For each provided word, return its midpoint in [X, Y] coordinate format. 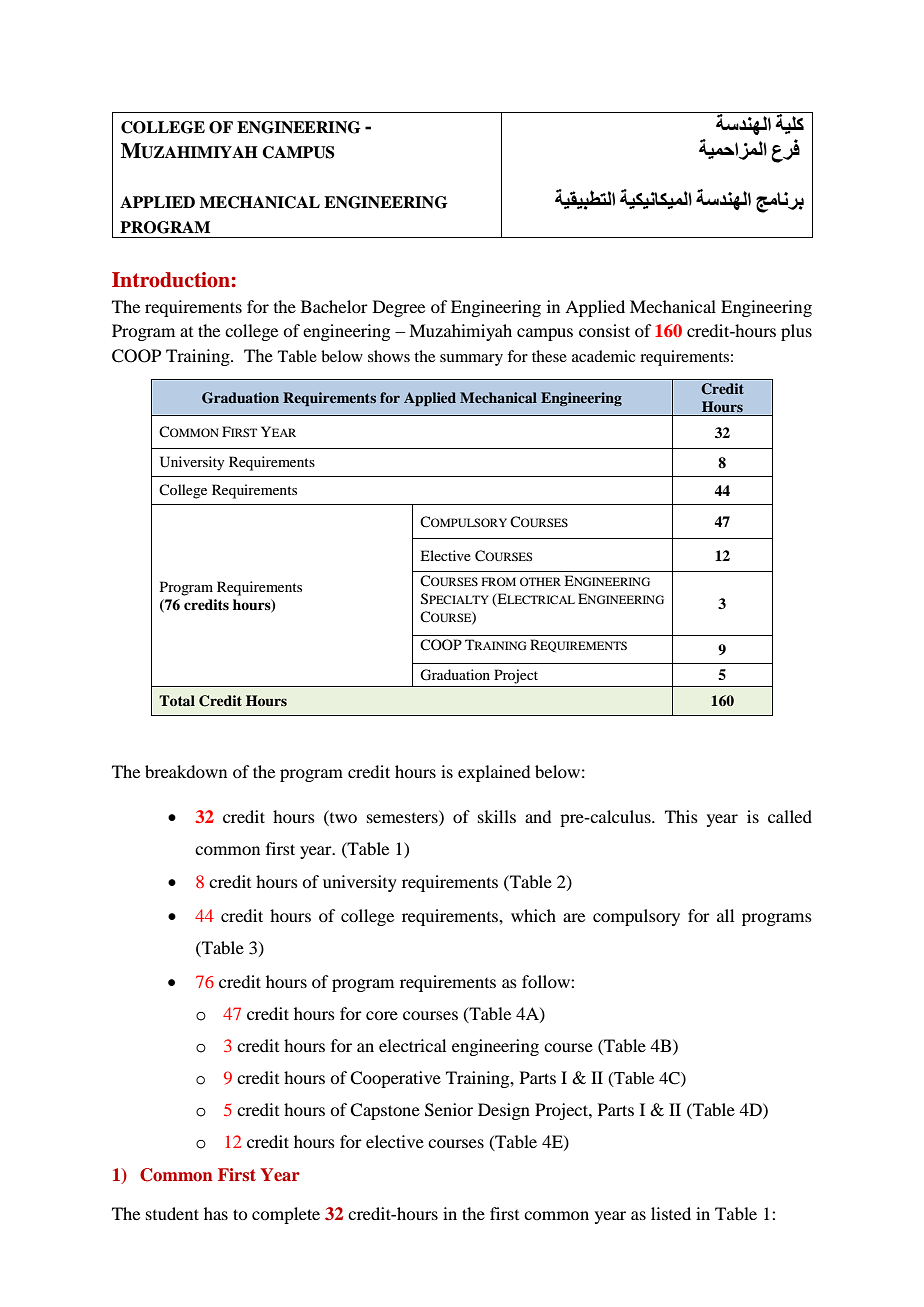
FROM [499, 581]
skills [497, 816]
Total [177, 700]
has [216, 1213]
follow [547, 981]
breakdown [186, 771]
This [681, 816]
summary [471, 360]
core [382, 1015]
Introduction [172, 280]
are [574, 917]
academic [603, 356]
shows [389, 356]
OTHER [540, 581]
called [790, 816]
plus [796, 332]
